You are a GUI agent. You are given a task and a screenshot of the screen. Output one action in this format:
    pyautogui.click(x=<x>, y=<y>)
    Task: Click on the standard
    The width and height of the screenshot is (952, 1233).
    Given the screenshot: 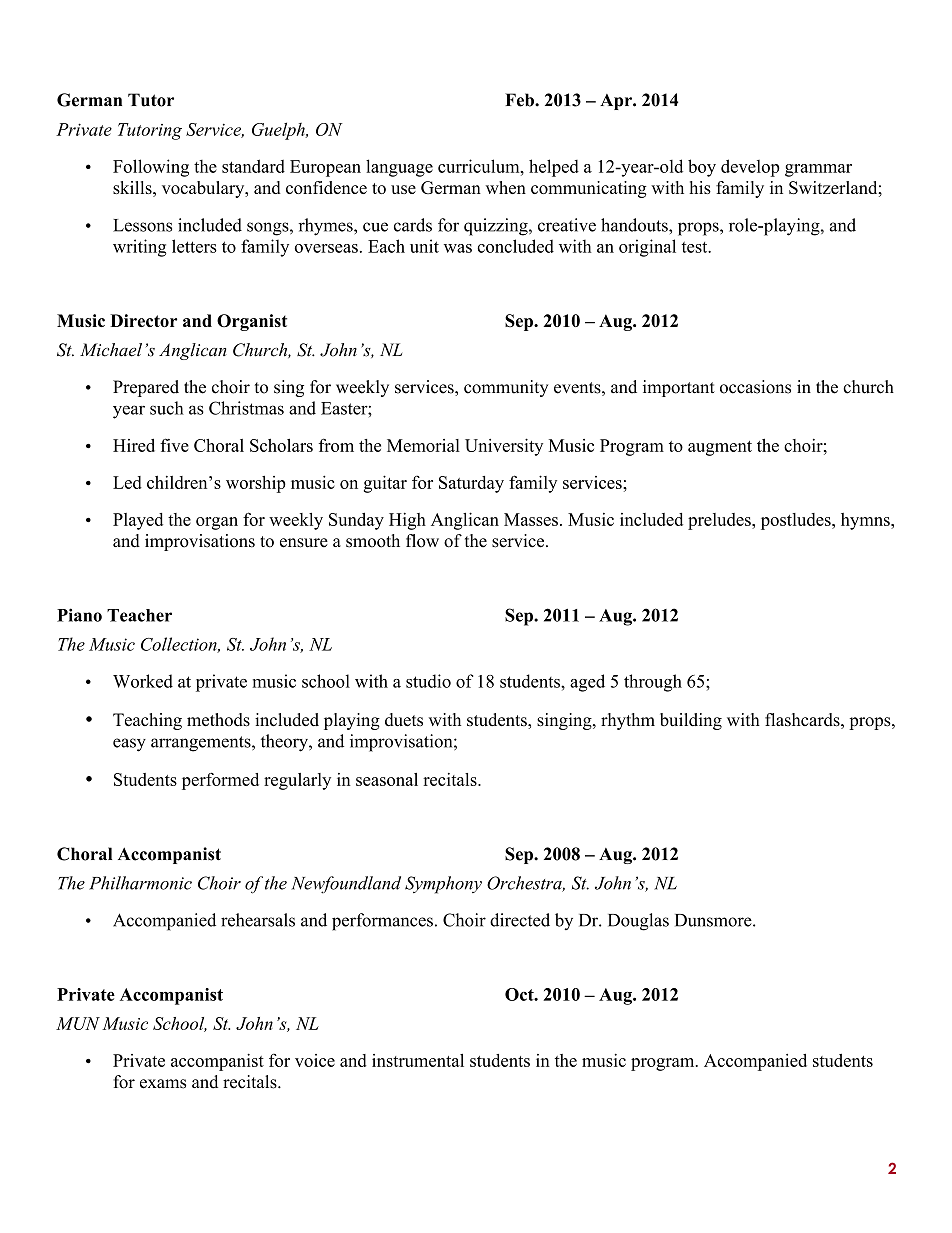 What is the action you would take?
    pyautogui.click(x=253, y=166)
